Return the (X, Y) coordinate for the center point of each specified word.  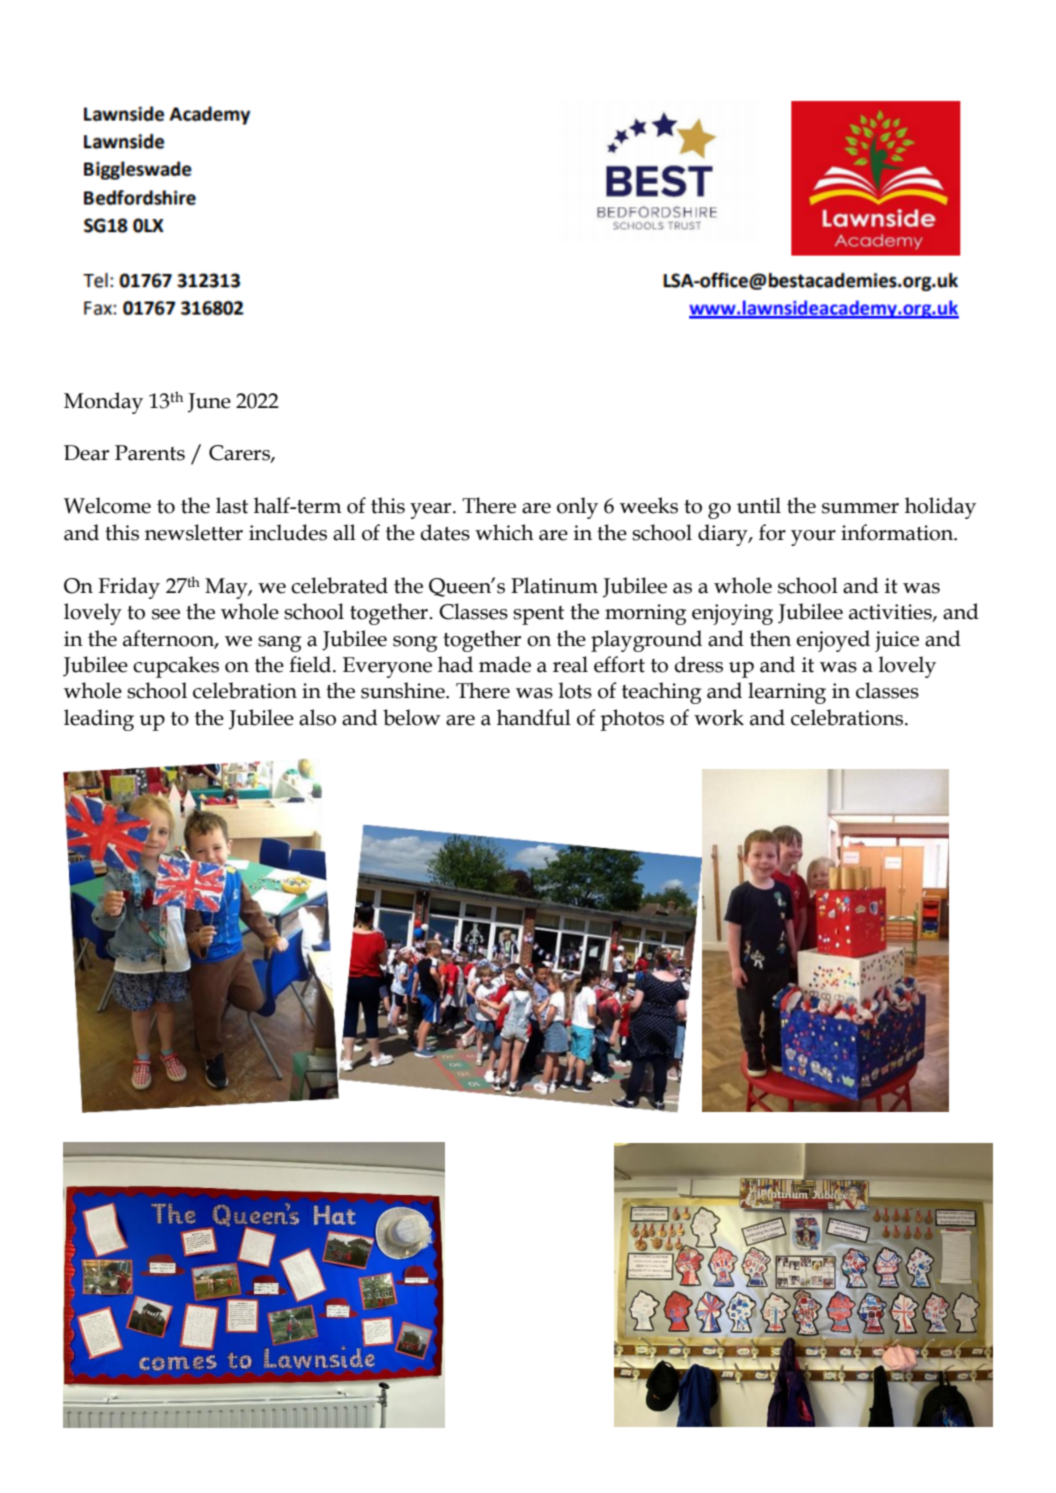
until (759, 505)
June (209, 403)
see (166, 614)
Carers (240, 454)
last (232, 505)
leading (99, 720)
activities (891, 613)
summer (860, 508)
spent (538, 615)
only (577, 508)
